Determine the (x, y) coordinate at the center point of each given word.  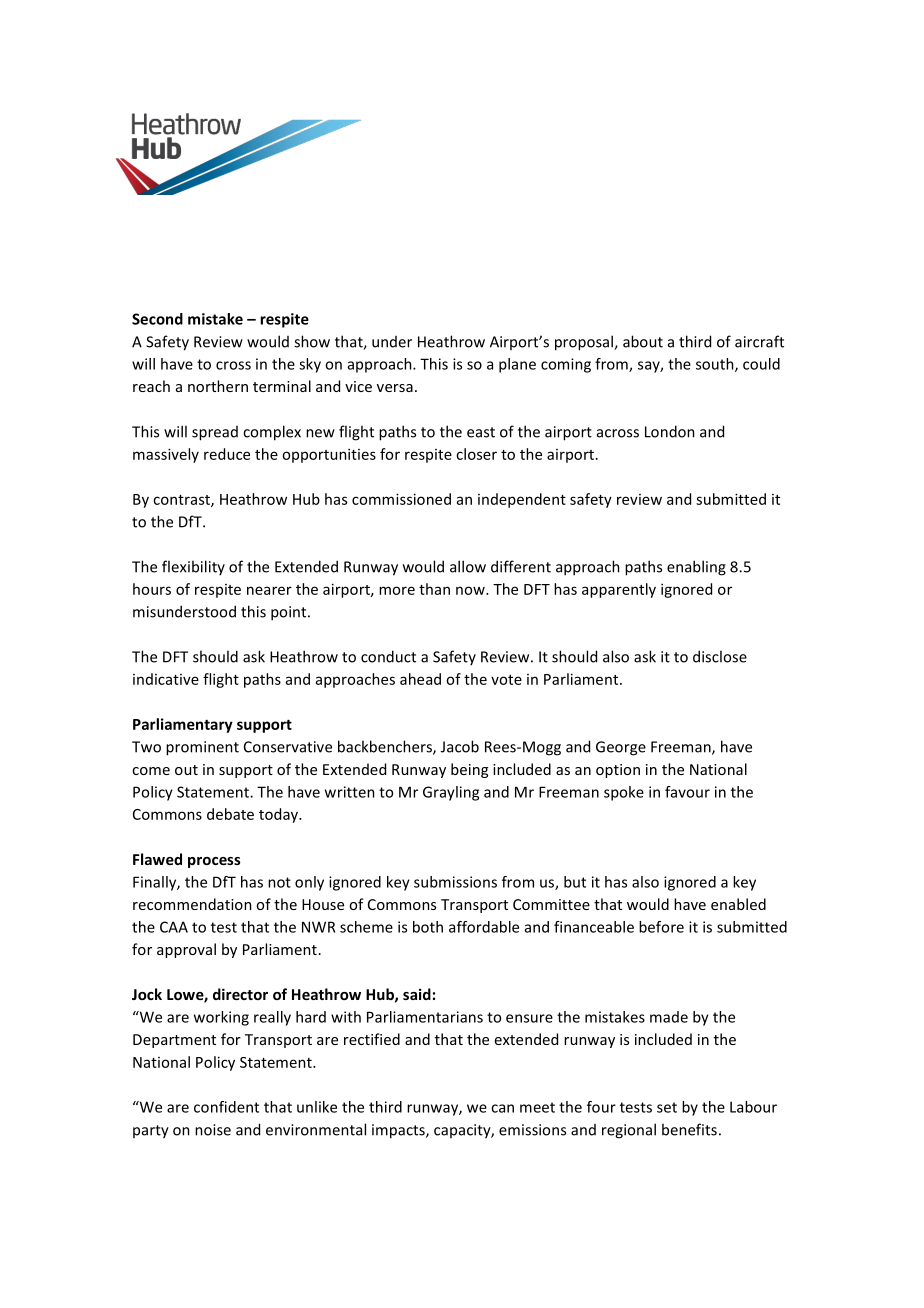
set (667, 1107)
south (716, 365)
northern (218, 386)
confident (226, 1107)
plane (517, 365)
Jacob (460, 746)
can (502, 1108)
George (621, 748)
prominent (202, 748)
